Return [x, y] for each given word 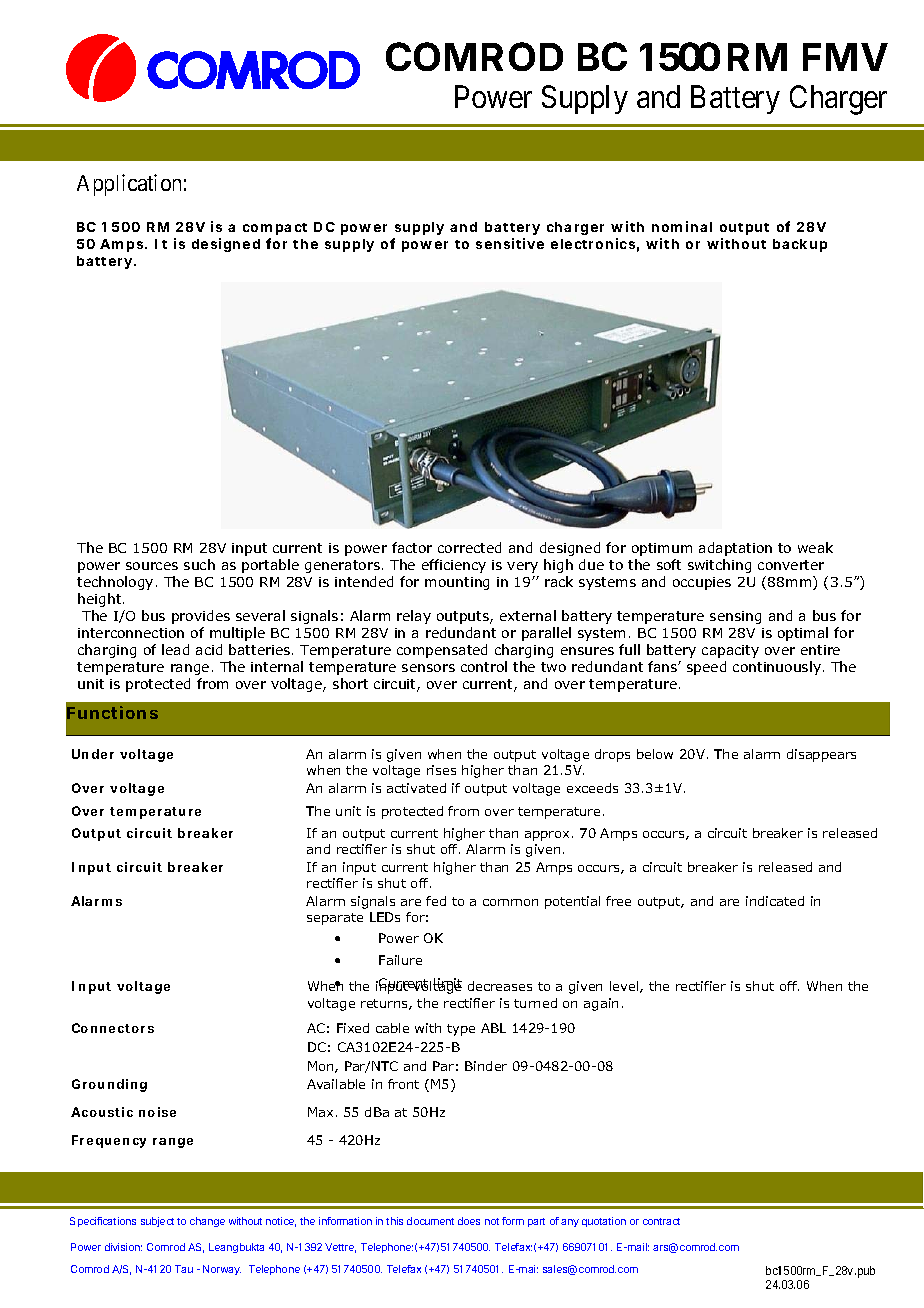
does [469, 1221]
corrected [469, 547]
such [199, 564]
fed [436, 901]
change [207, 1222]
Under [93, 754]
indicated [775, 901]
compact [275, 229]
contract [661, 1221]
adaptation [735, 549]
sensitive [510, 243]
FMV [845, 57]
